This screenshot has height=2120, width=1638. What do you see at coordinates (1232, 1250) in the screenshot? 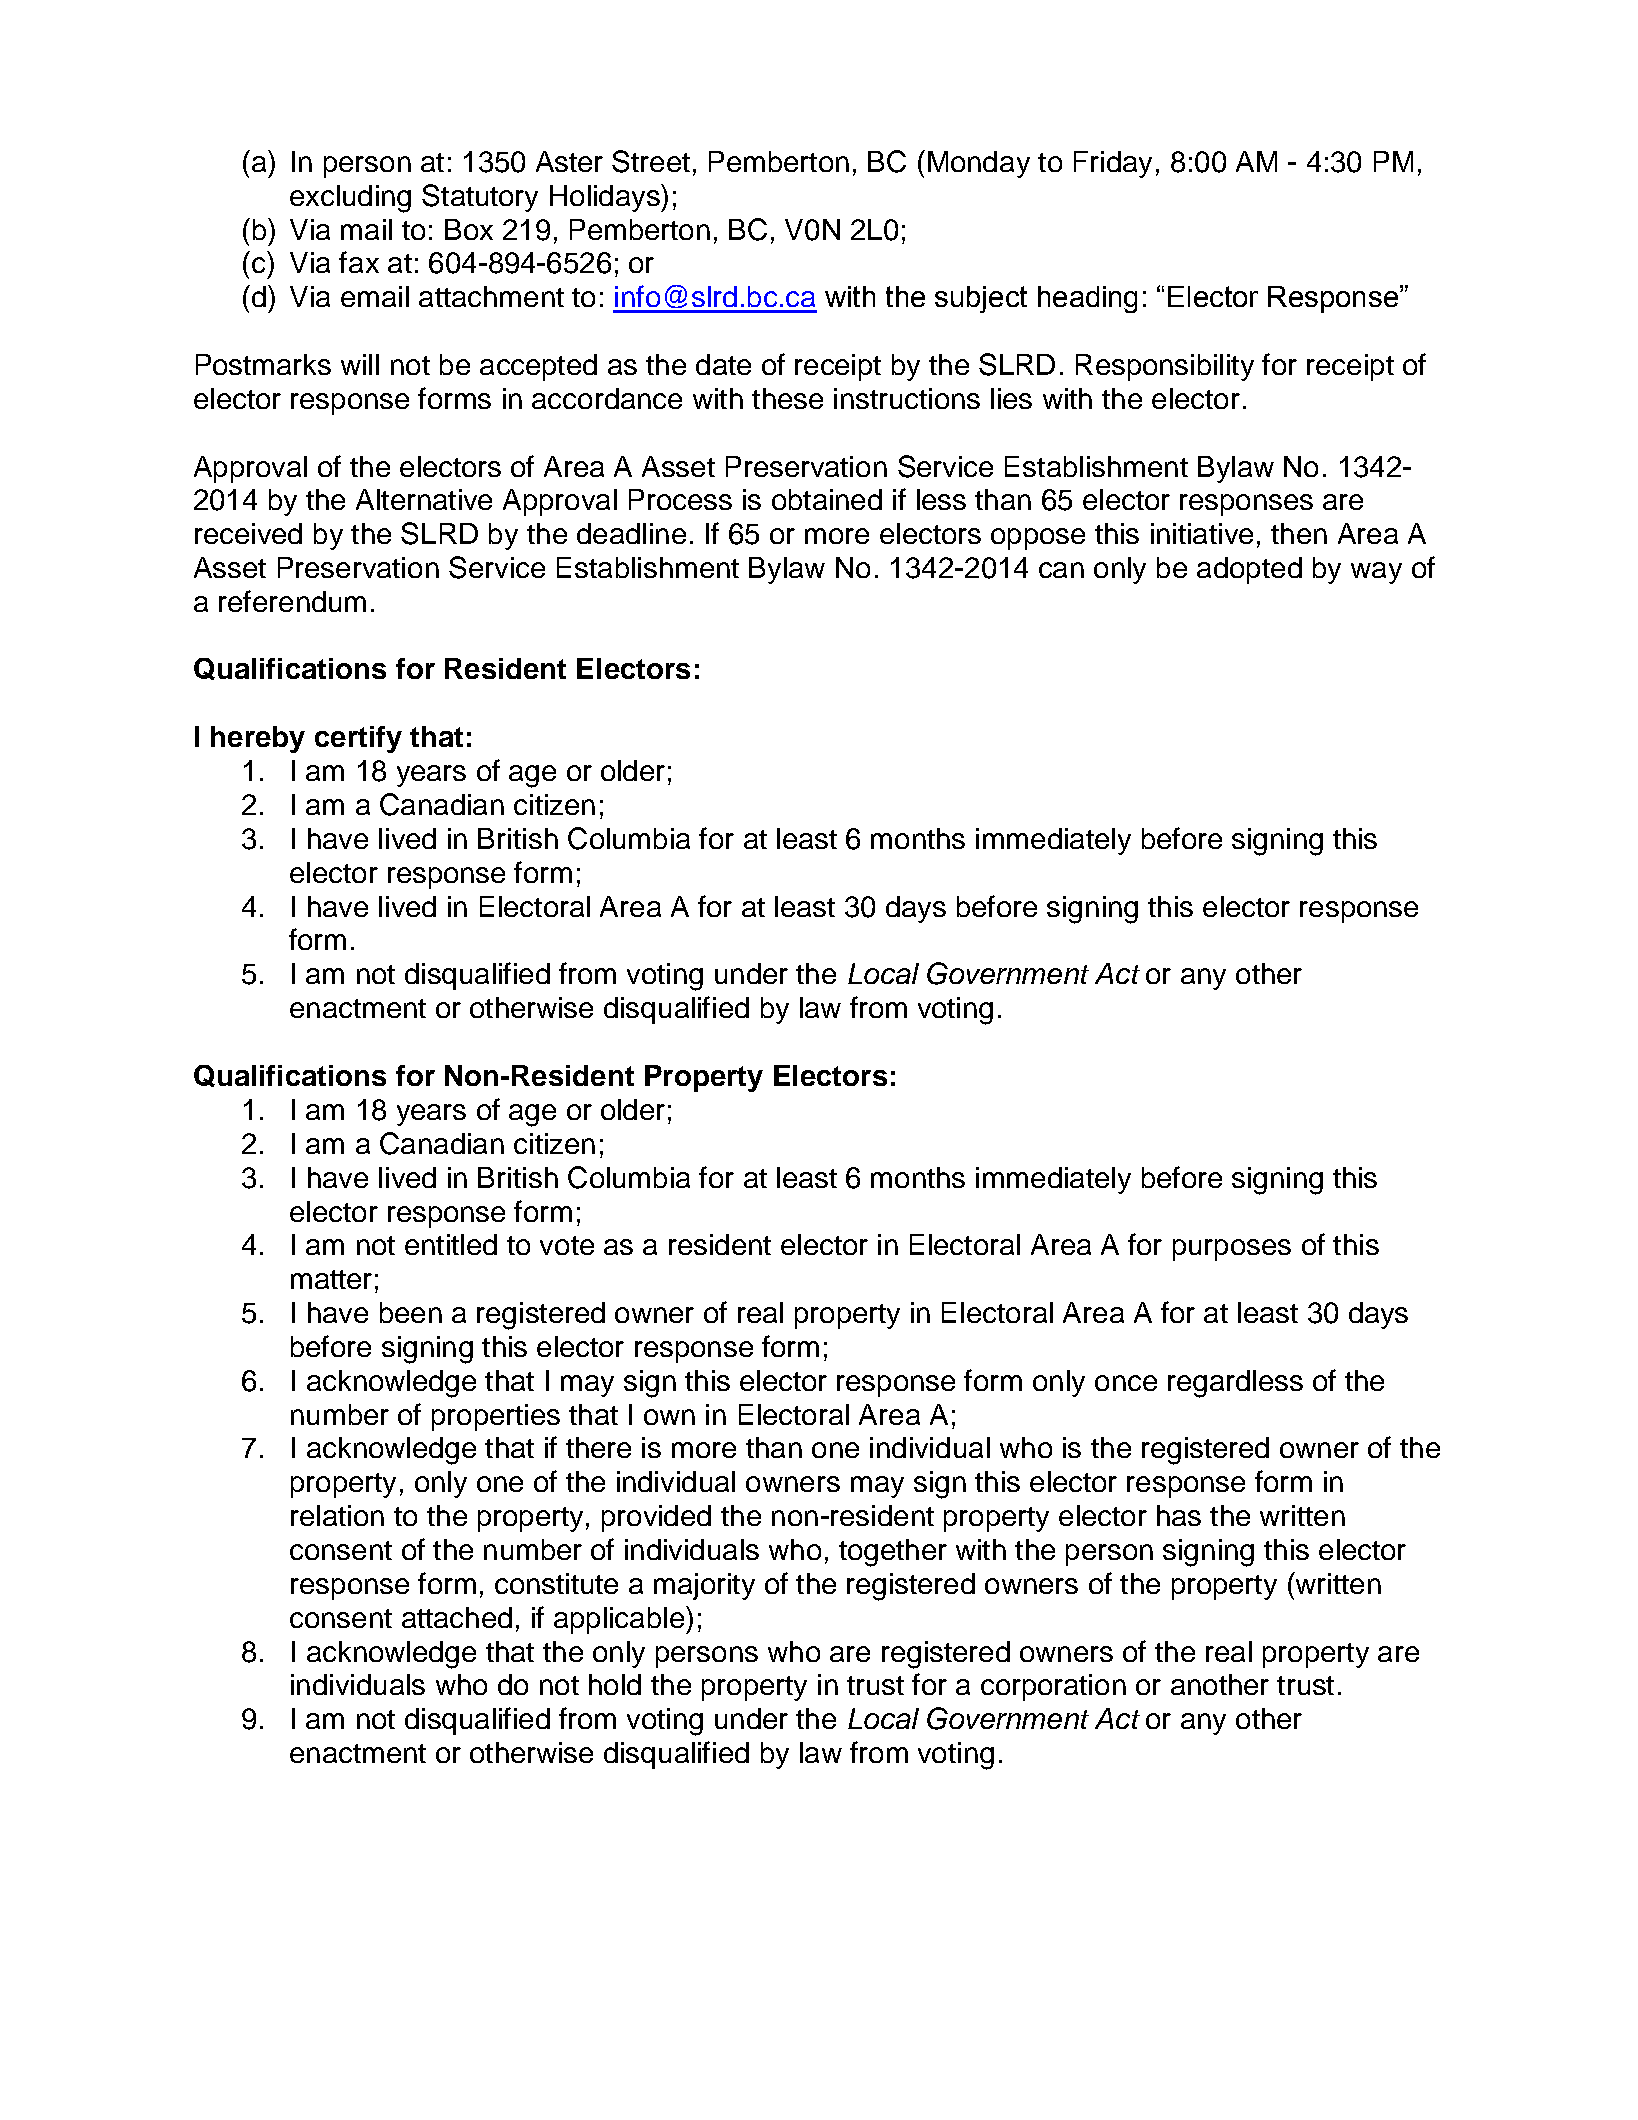
I see `purposes` at bounding box center [1232, 1250].
